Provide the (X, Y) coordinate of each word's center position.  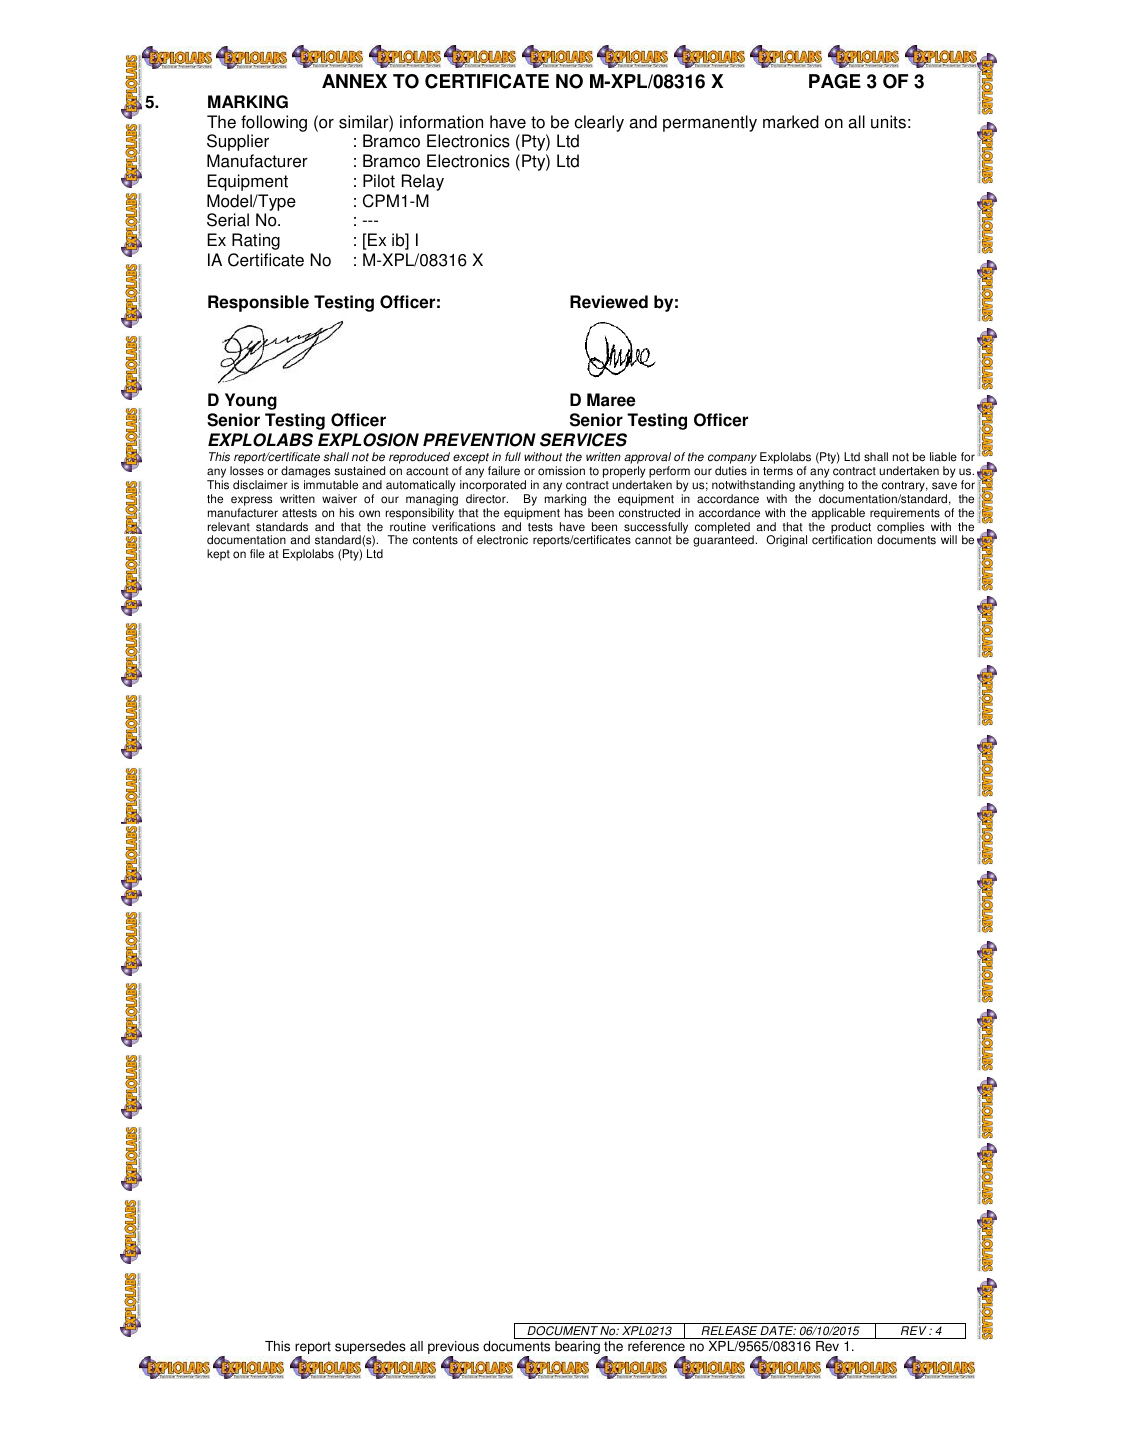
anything (821, 487)
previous (453, 1349)
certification (842, 540)
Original (786, 541)
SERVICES (583, 440)
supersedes (370, 1349)
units (888, 122)
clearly (599, 123)
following (274, 123)
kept (218, 555)
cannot (653, 540)
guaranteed (724, 541)
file (257, 554)
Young (251, 401)
